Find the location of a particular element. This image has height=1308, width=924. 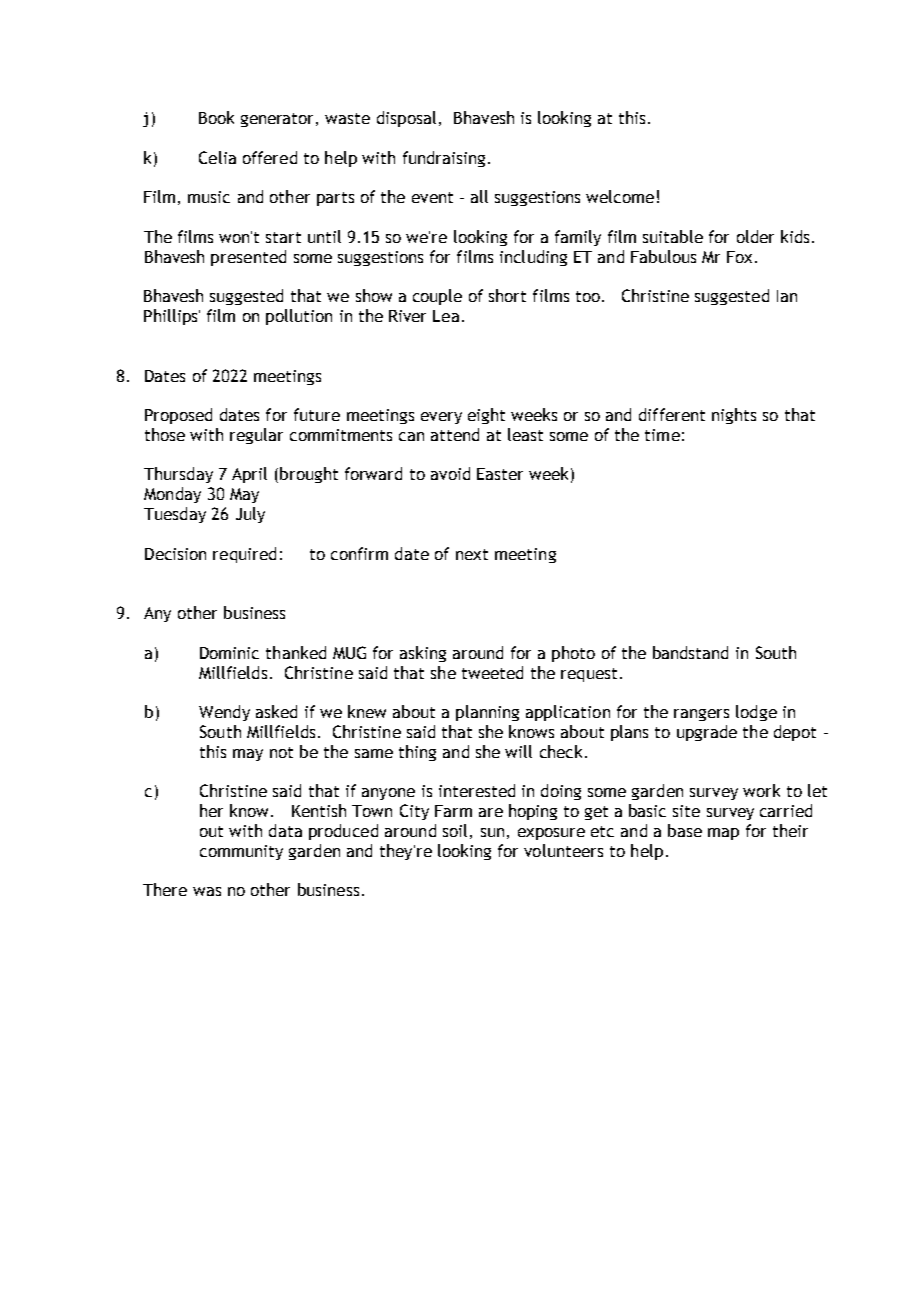

welcome is located at coordinates (620, 196).
